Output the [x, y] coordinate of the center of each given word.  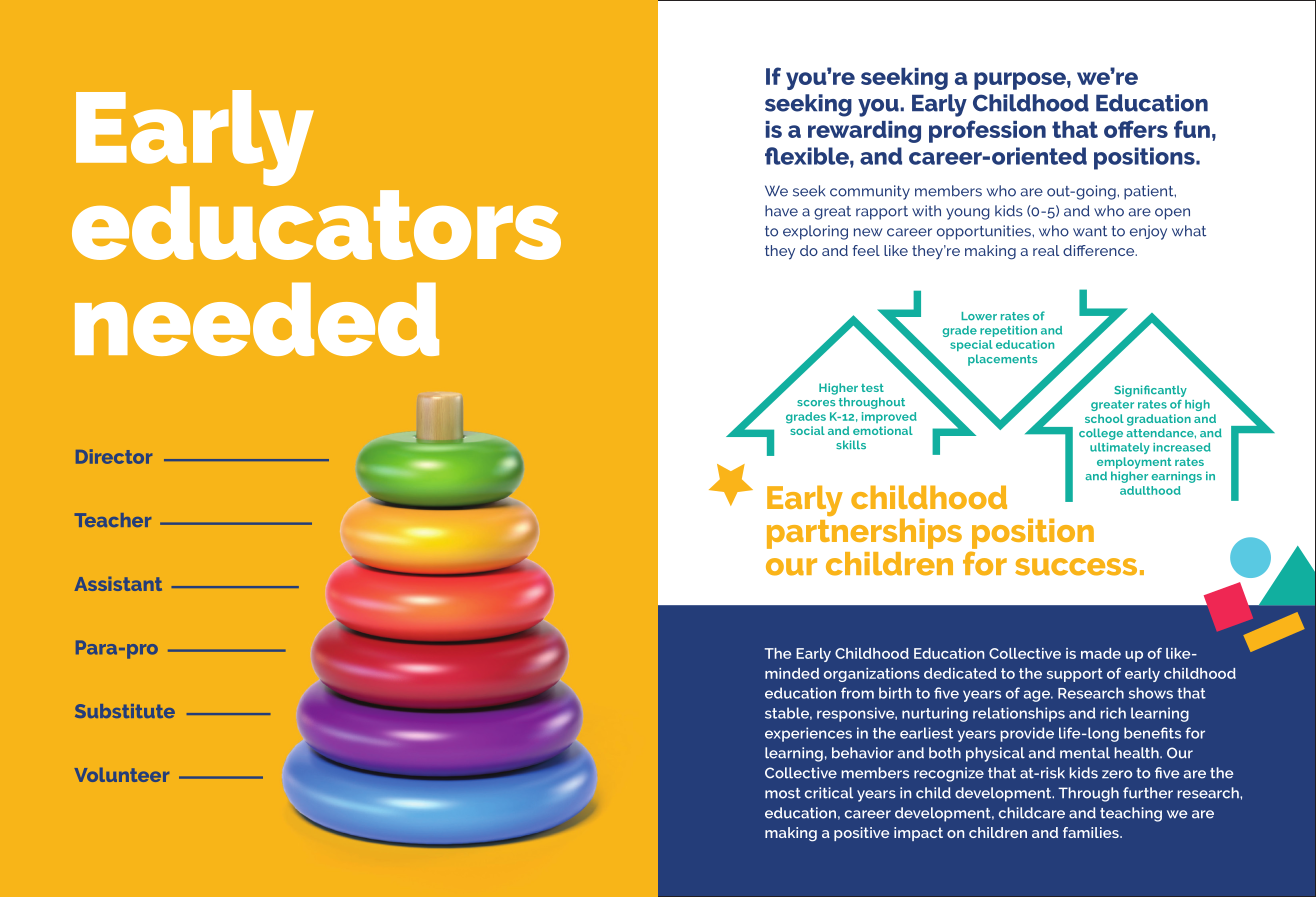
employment [1134, 463]
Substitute [125, 711]
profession [987, 131]
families [1092, 832]
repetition [1008, 331]
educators [316, 222]
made [1101, 653]
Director [114, 456]
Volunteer [122, 775]
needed [257, 319]
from [857, 693]
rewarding [864, 132]
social [807, 430]
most [783, 793]
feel [866, 250]
